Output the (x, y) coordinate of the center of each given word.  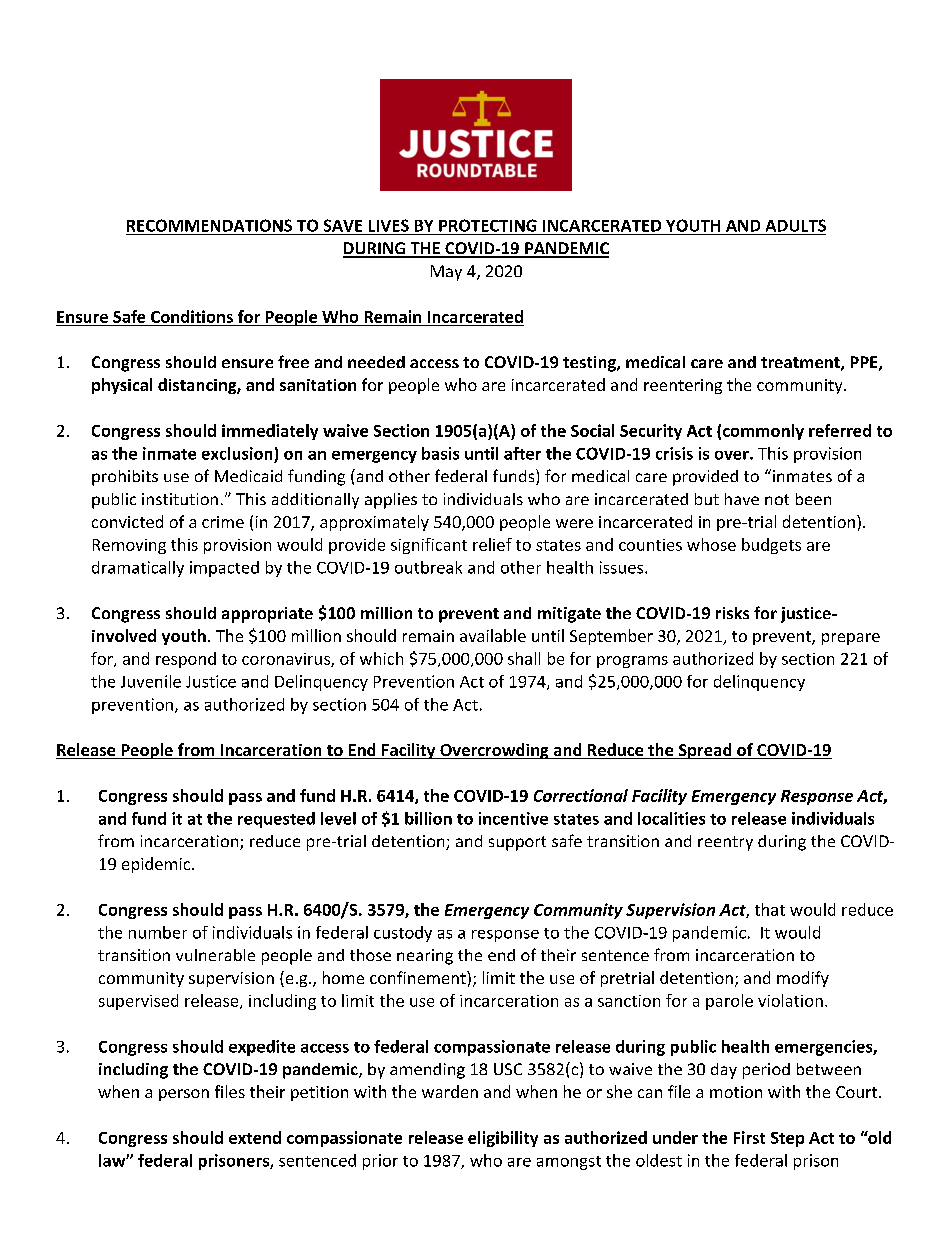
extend (255, 1137)
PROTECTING (488, 225)
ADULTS (796, 225)
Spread (705, 751)
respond (186, 660)
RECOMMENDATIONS (209, 225)
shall (524, 658)
